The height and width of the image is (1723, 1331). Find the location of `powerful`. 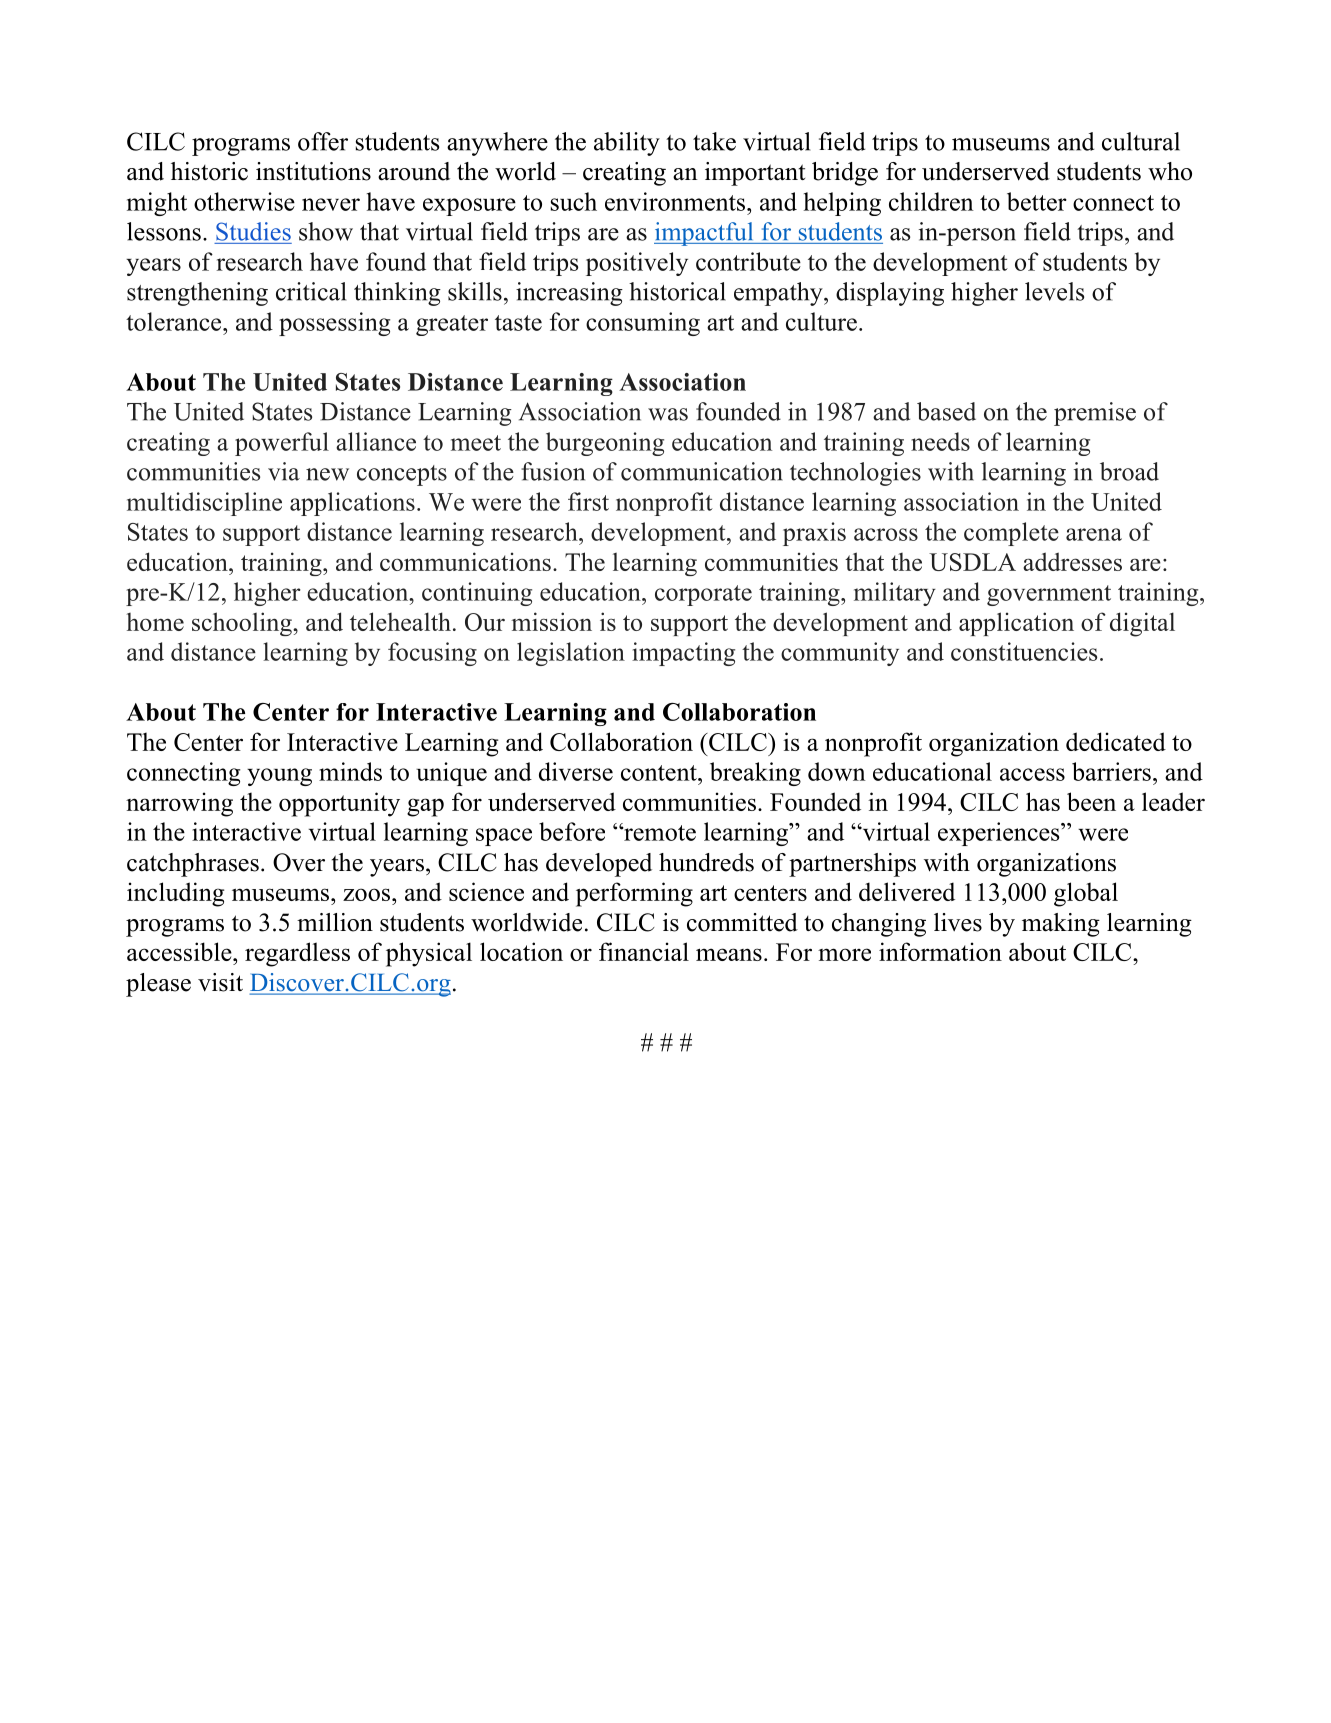

powerful is located at coordinates (282, 444).
